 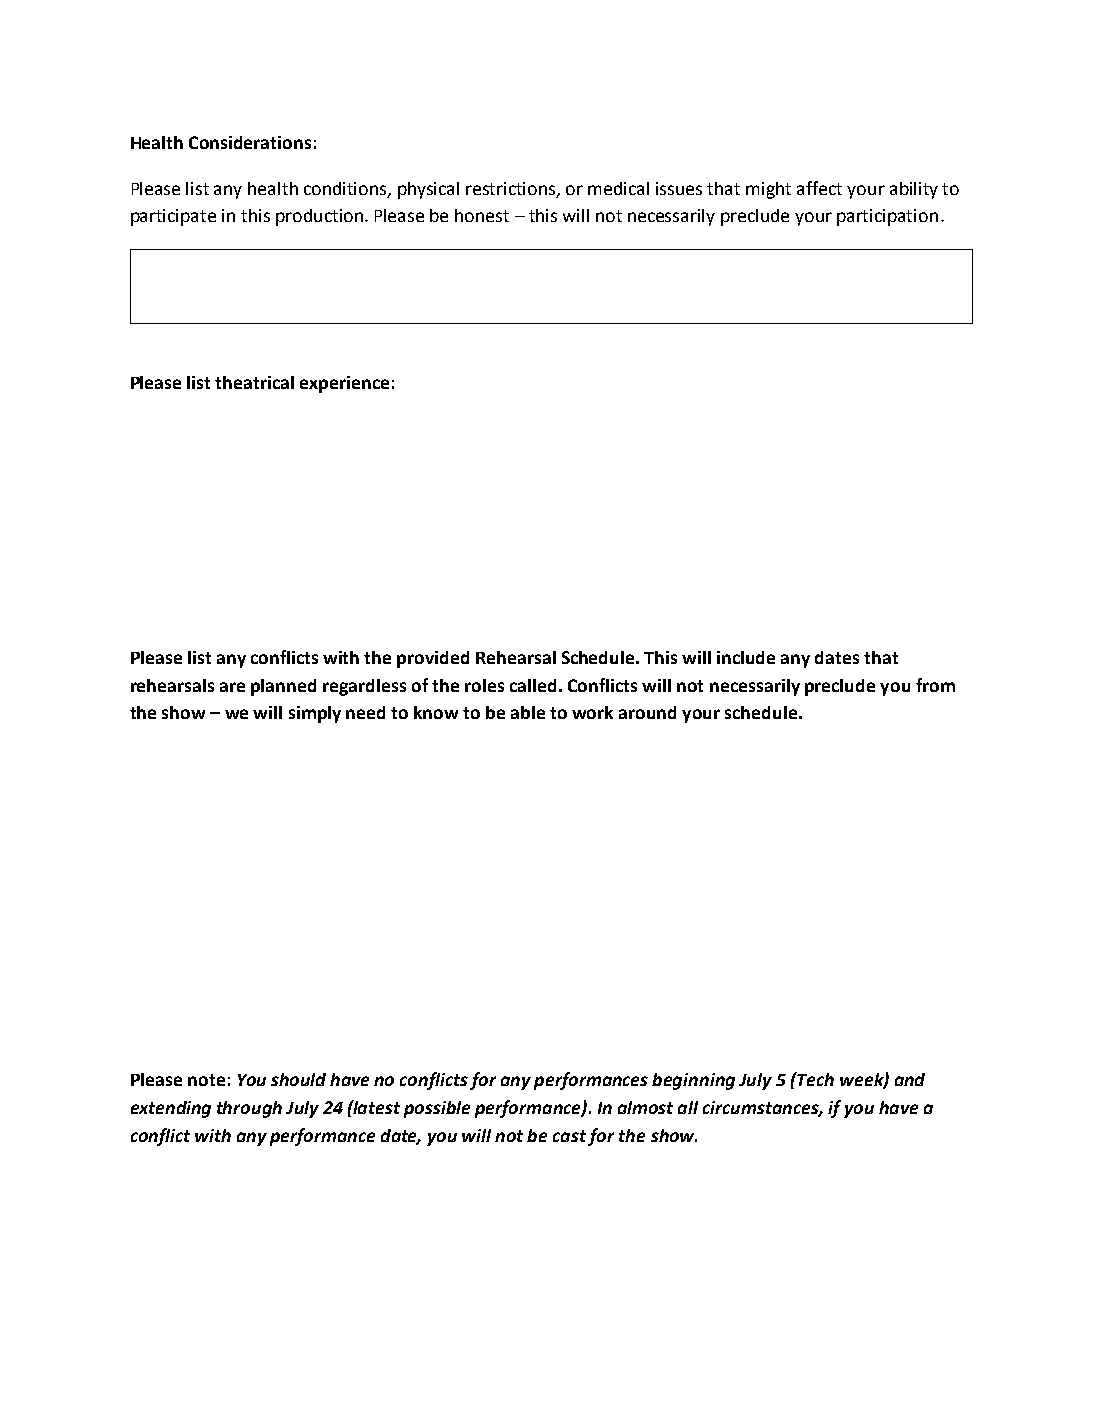 I want to click on through, so click(x=249, y=1109).
